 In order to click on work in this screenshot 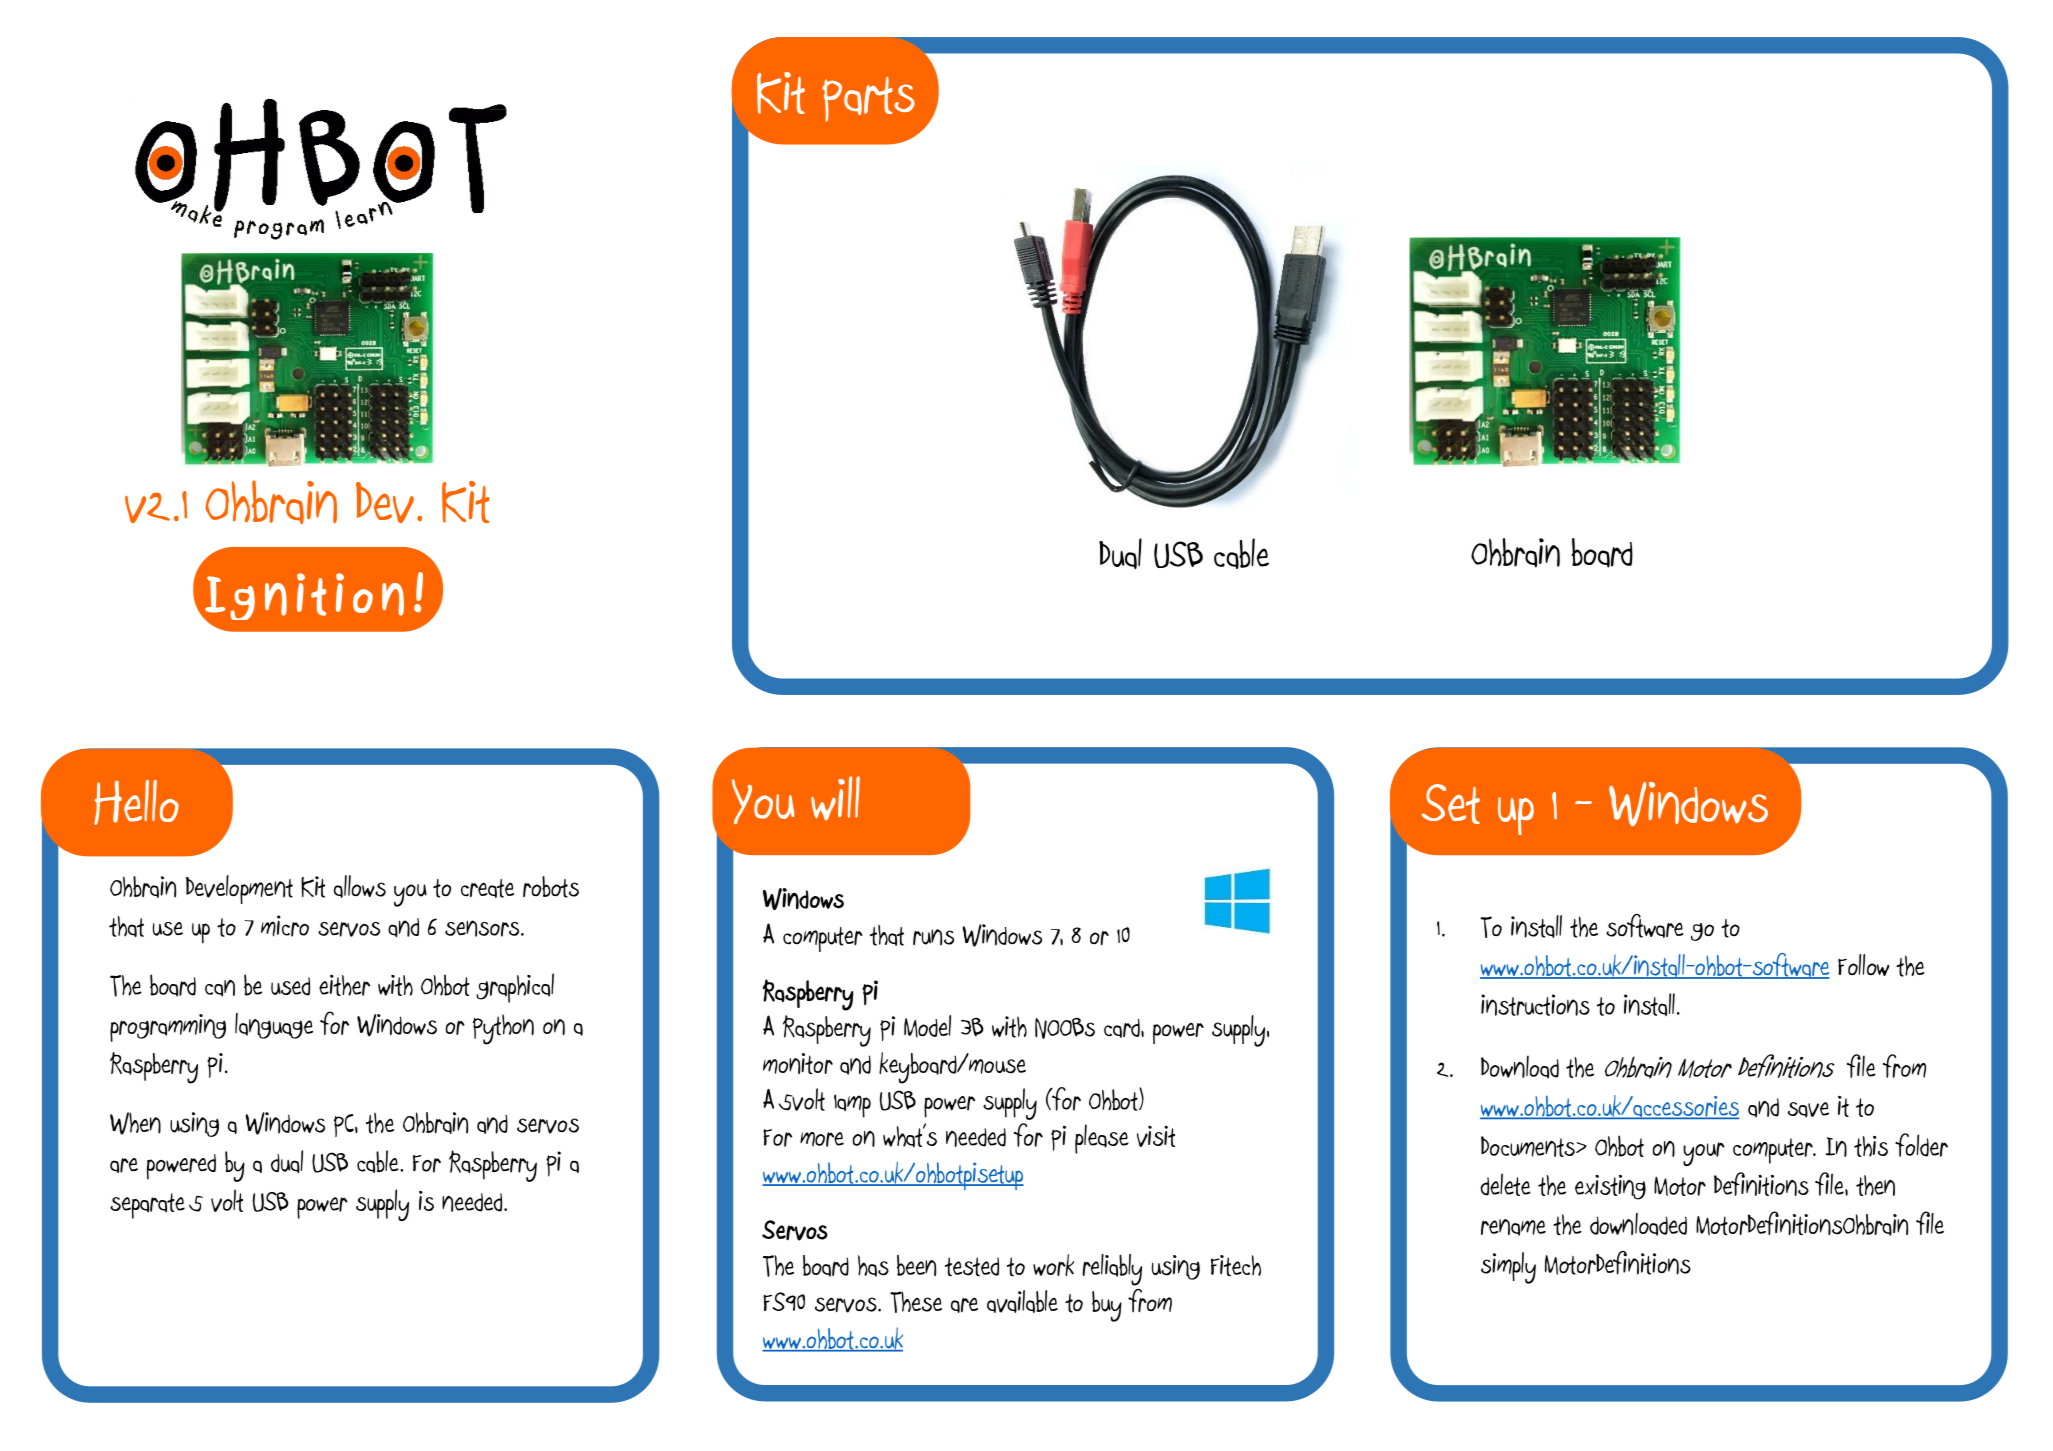, I will do `click(1053, 1265)`.
